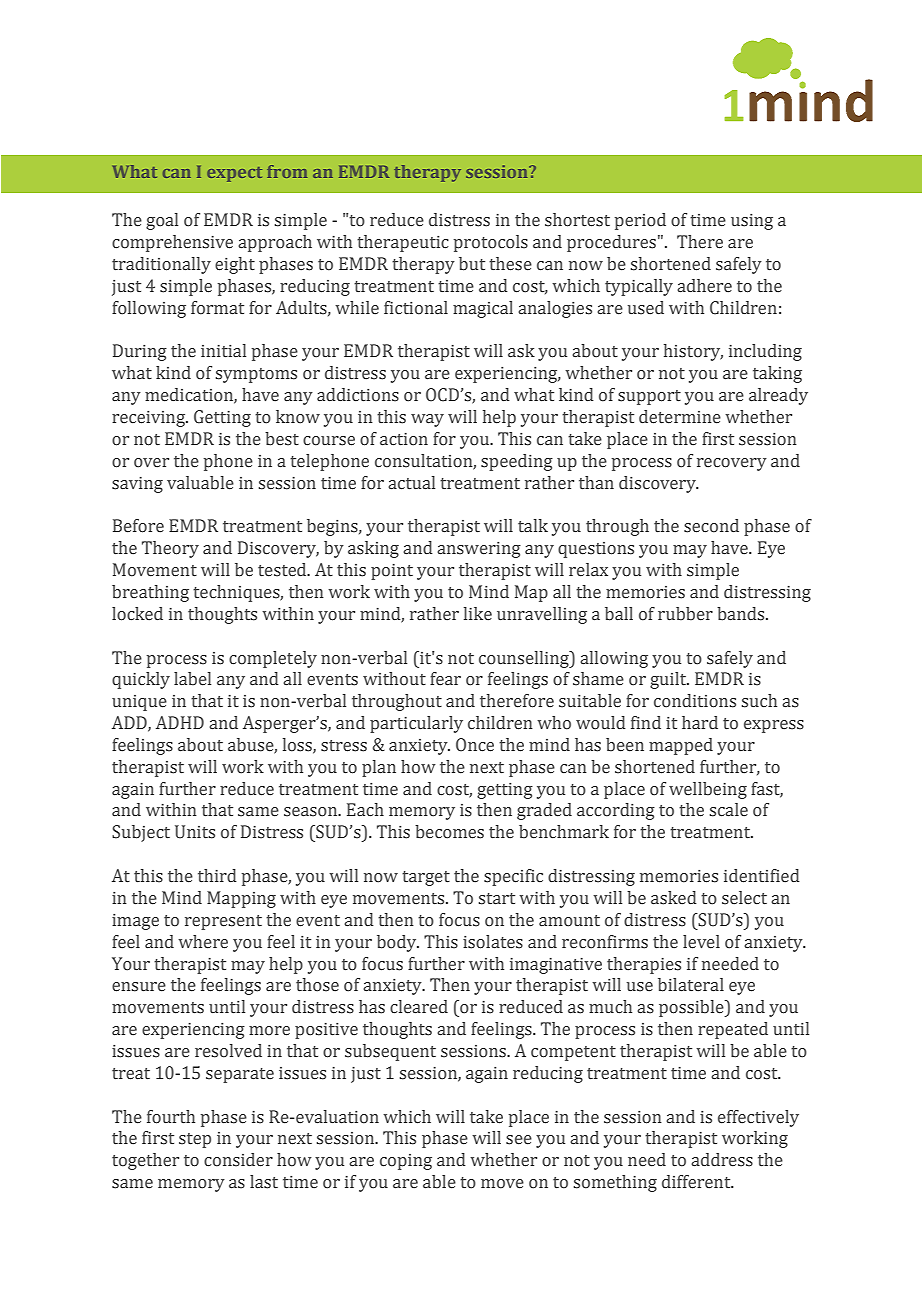 Image resolution: width=924 pixels, height=1308 pixels. Describe the element at coordinates (711, 526) in the page. I see `second` at that location.
